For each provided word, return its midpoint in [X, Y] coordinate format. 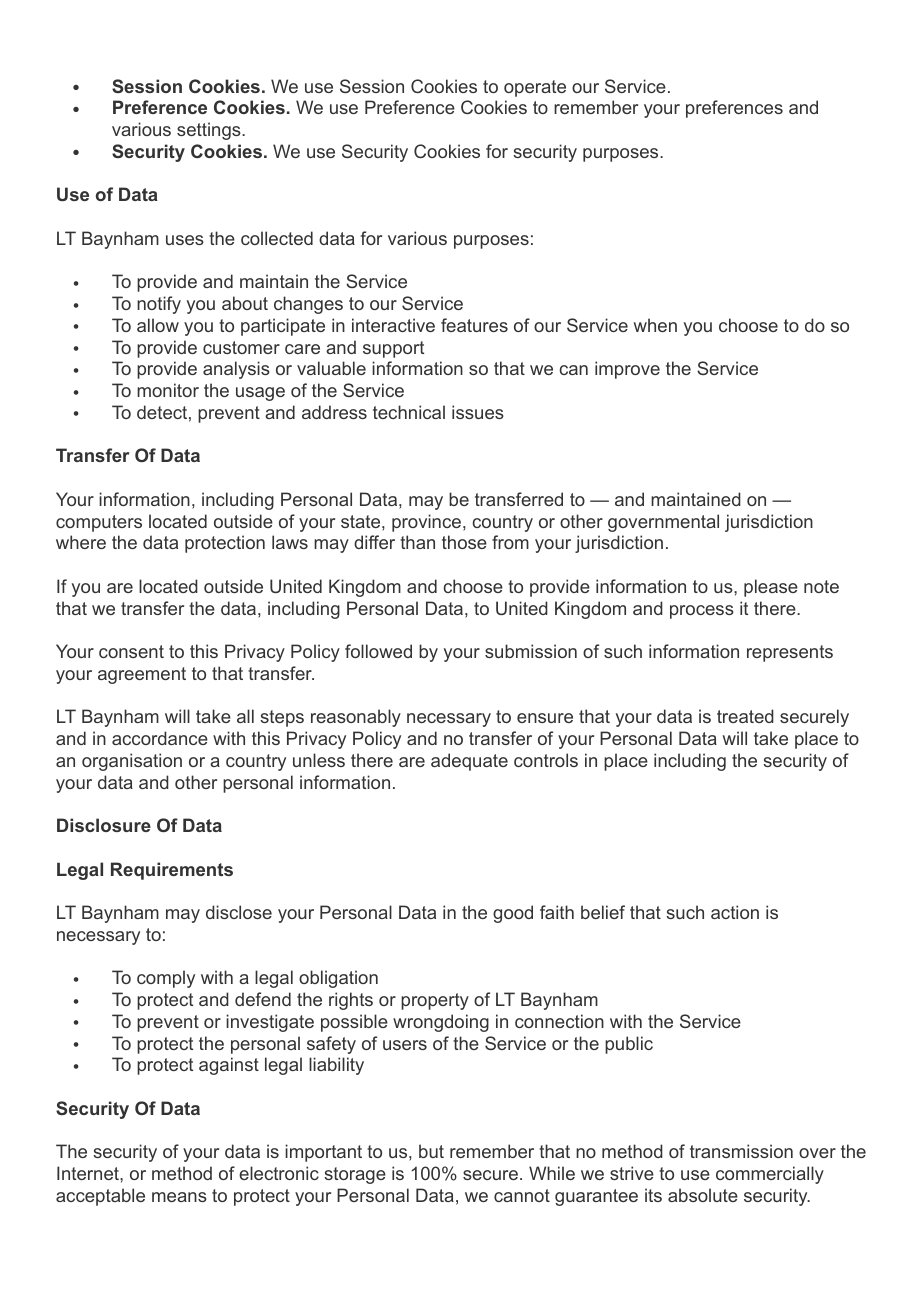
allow [158, 325]
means [179, 1197]
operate [535, 88]
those [464, 542]
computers [99, 523]
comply [166, 979]
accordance [160, 738]
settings [210, 131]
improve [627, 370]
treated [745, 716]
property [435, 1001]
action [735, 912]
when [655, 325]
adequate [469, 762]
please [771, 588]
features [474, 325]
